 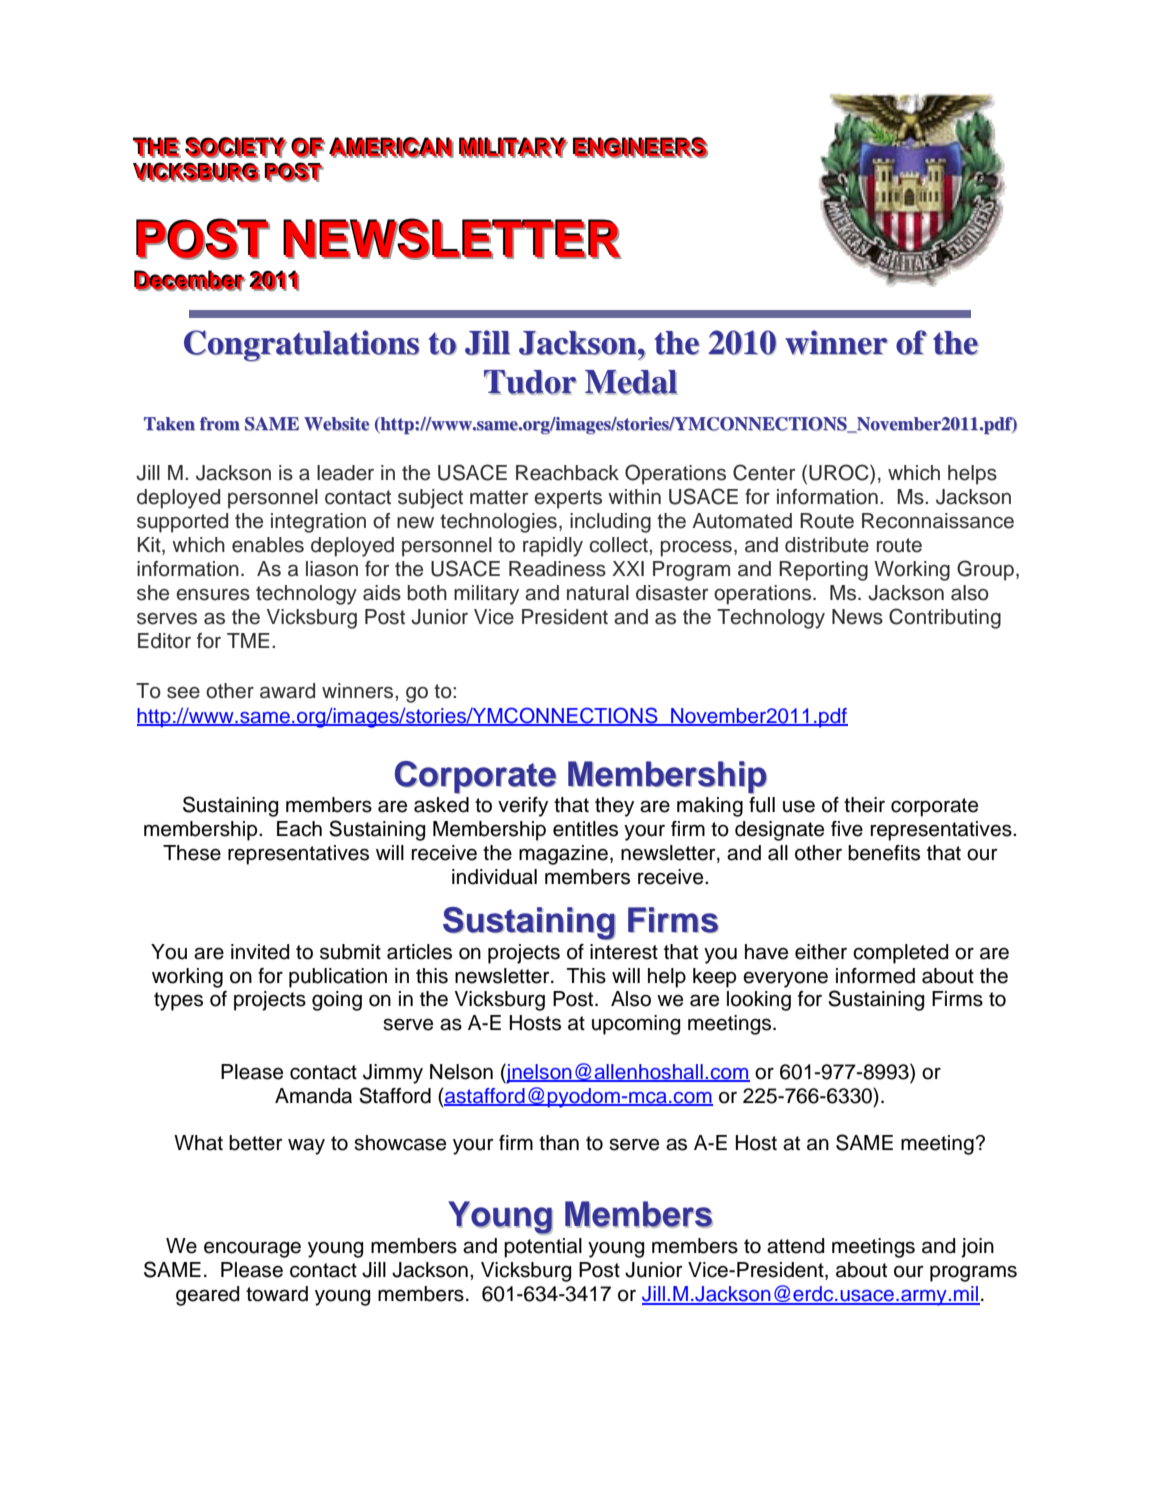 I want to click on Reconnaissance, so click(x=938, y=521).
